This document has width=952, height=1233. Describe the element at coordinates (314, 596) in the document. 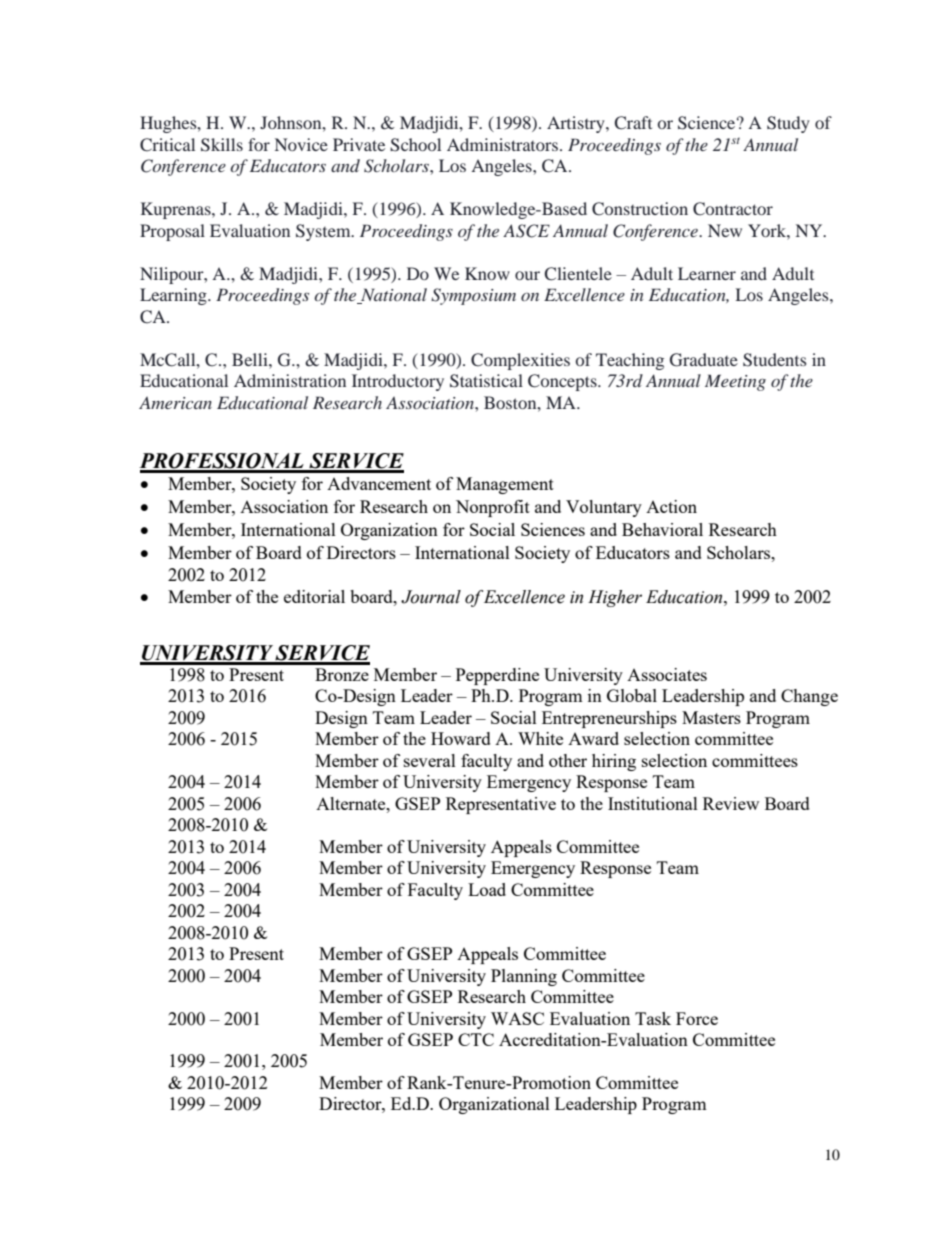

I see `editorial` at that location.
